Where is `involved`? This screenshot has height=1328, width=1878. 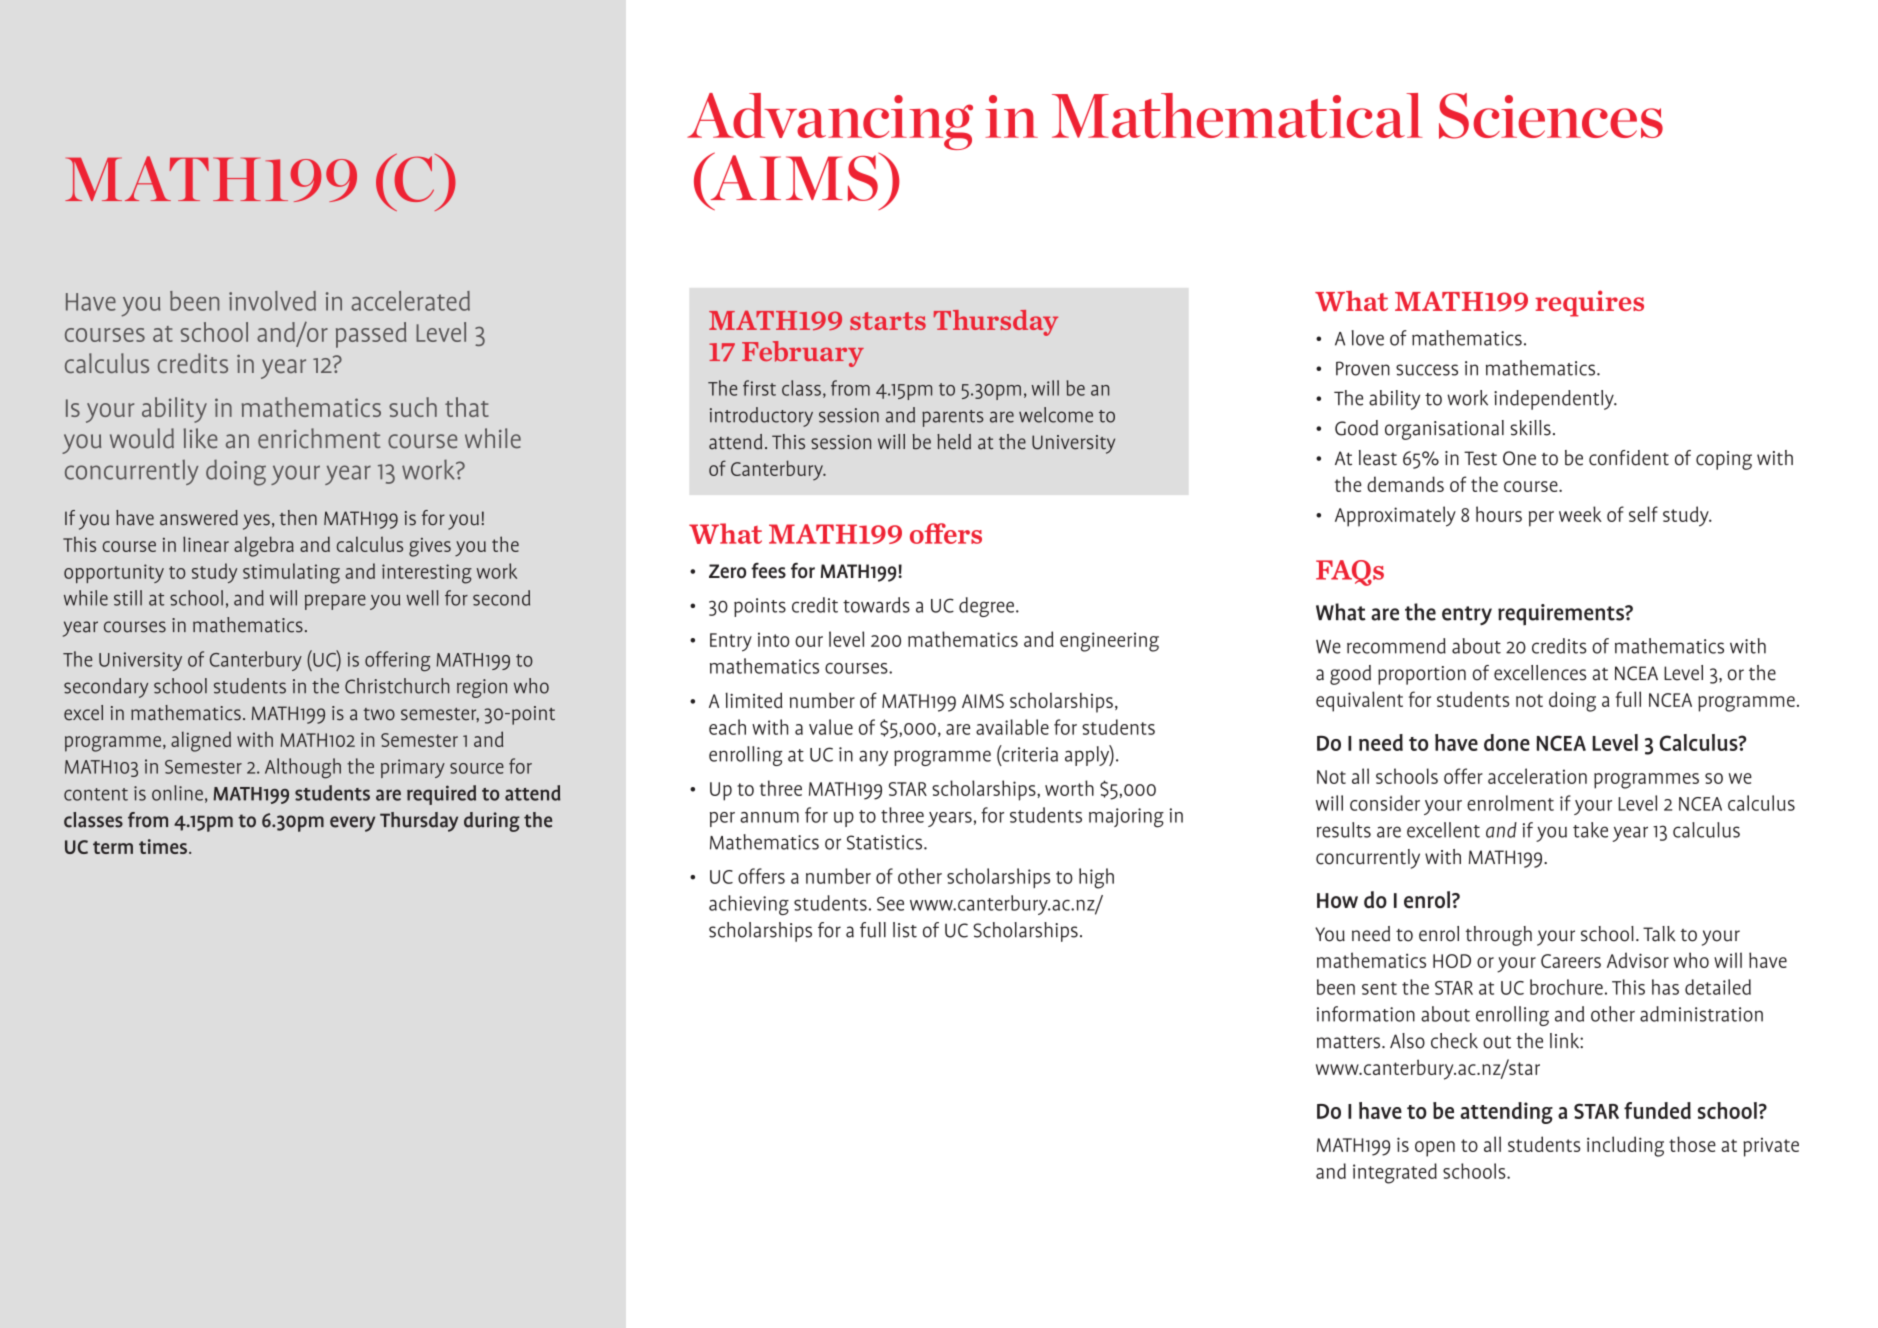
involved is located at coordinates (272, 301).
